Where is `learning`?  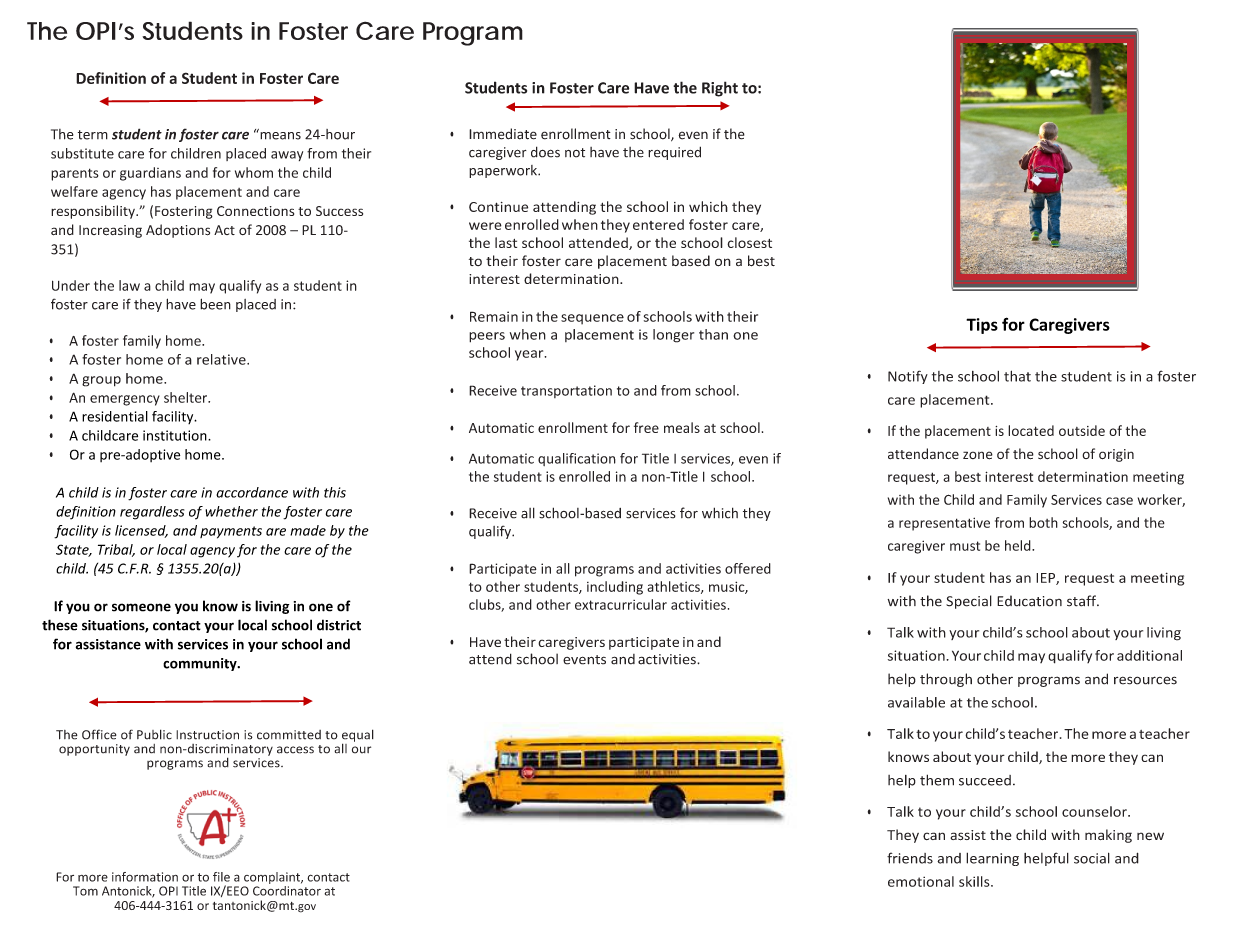
learning is located at coordinates (992, 859).
